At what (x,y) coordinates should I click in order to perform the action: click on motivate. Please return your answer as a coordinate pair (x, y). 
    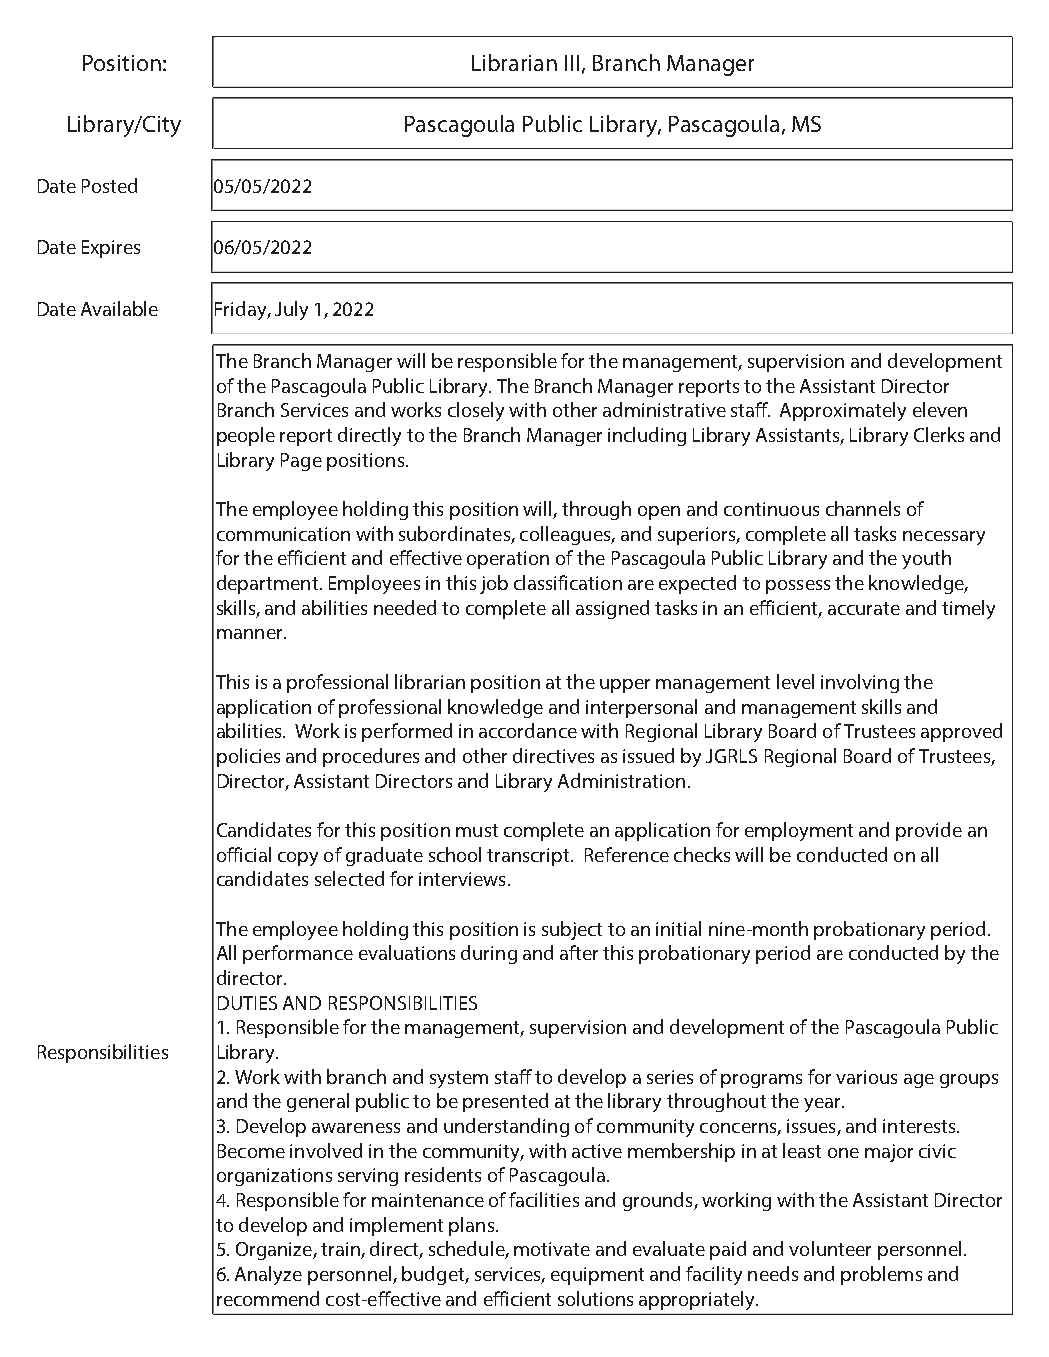
    Looking at the image, I should click on (552, 1249).
